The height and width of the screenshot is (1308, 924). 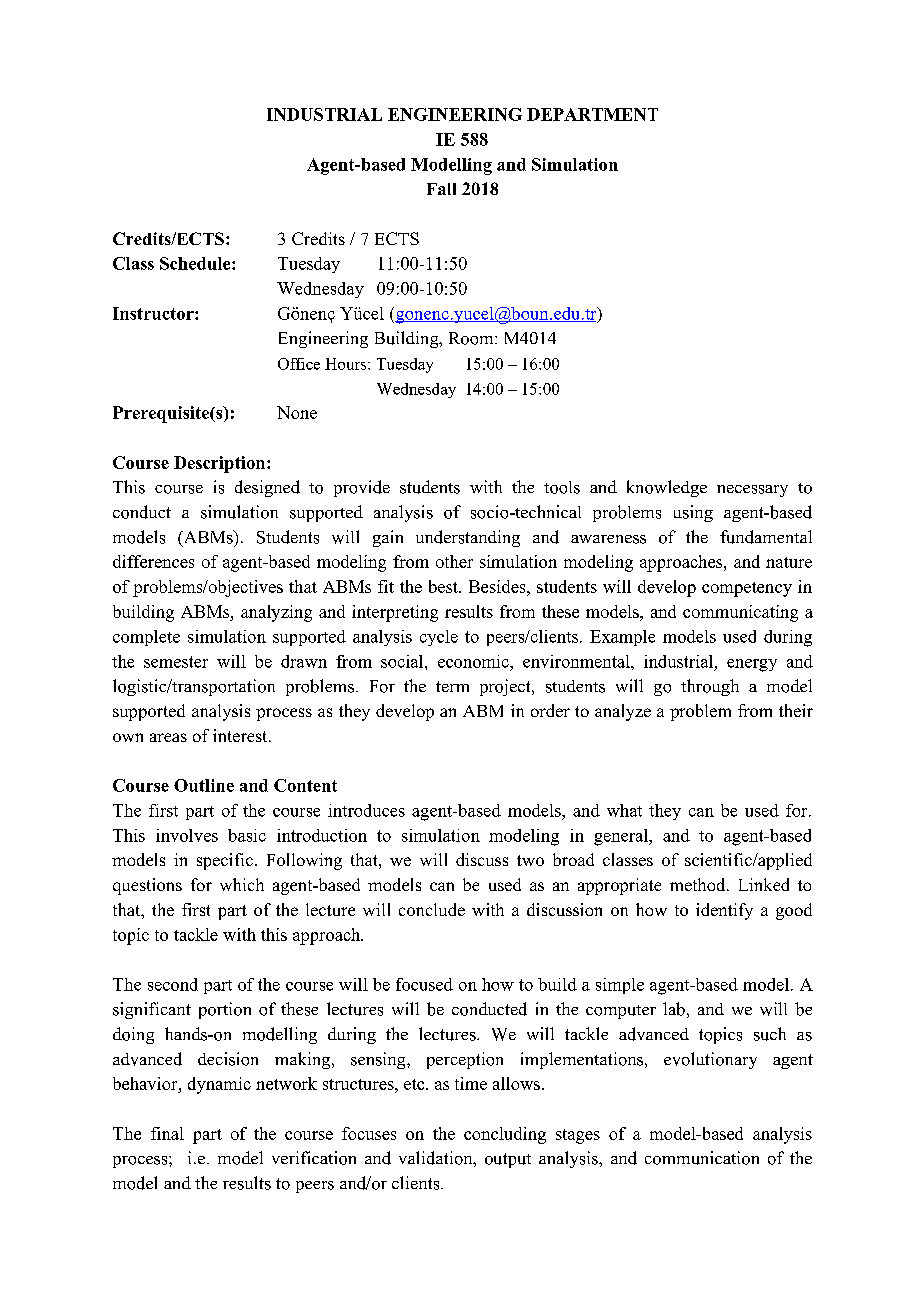 What do you see at coordinates (441, 189) in the screenshot?
I see `Fall` at bounding box center [441, 189].
